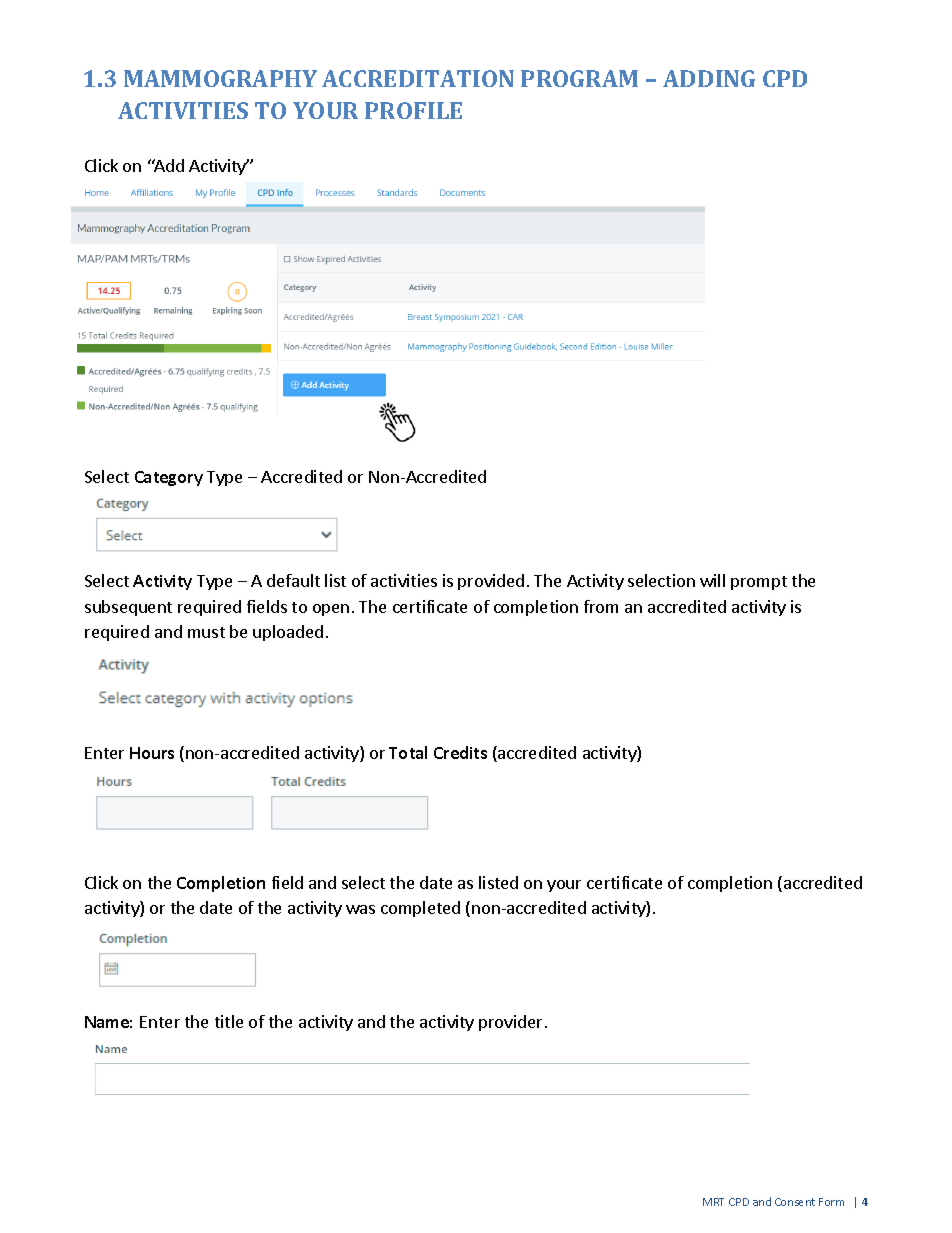  I want to click on PROFILE, so click(413, 110).
